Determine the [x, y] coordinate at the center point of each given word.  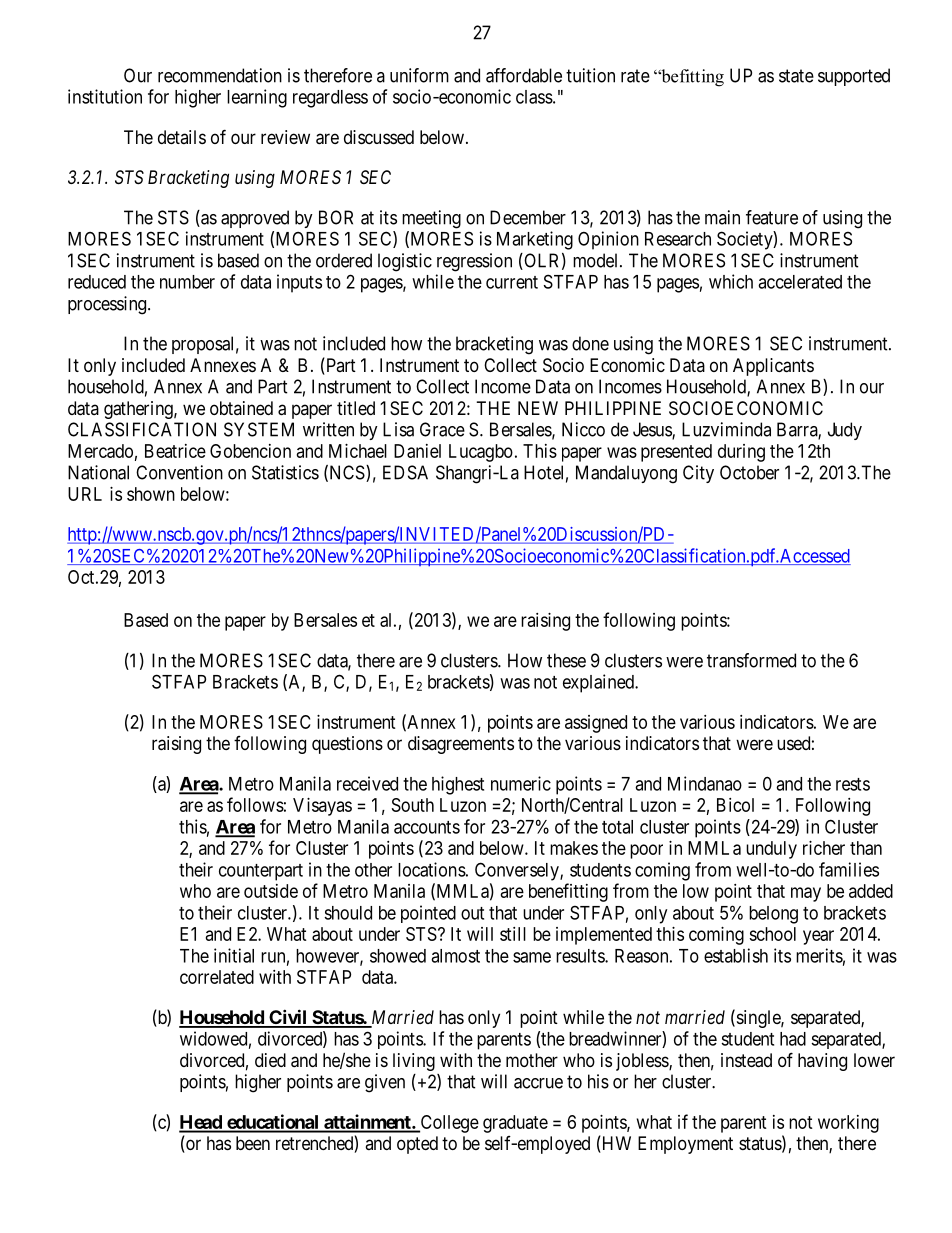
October [749, 472]
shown [151, 494]
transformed [751, 660]
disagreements [461, 745]
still [513, 934]
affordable [524, 75]
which [731, 281]
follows [255, 804]
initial [234, 955]
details [182, 137]
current [512, 282]
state [796, 76]
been [253, 1143]
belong [773, 915]
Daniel [417, 451]
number [187, 282]
